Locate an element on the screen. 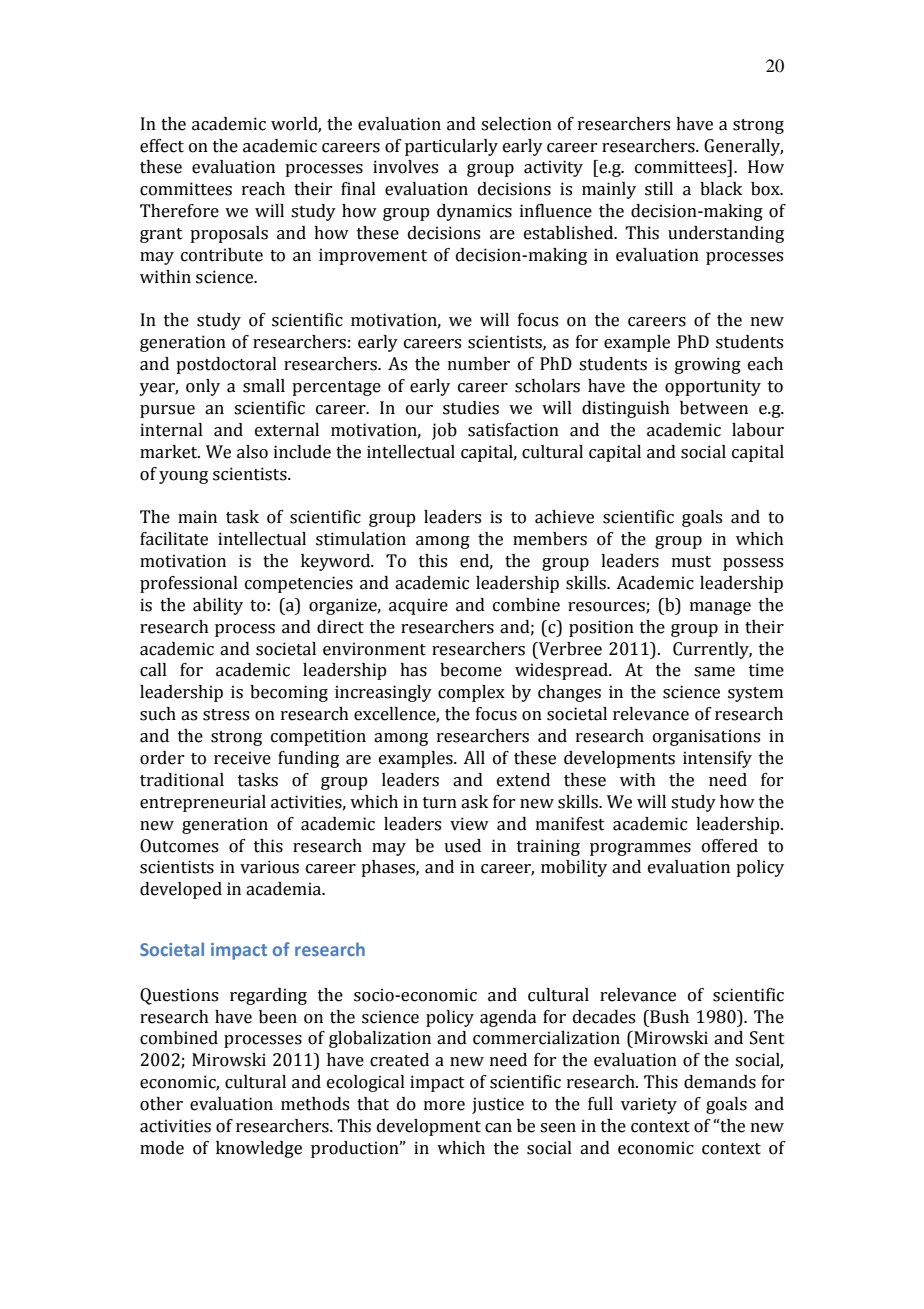 The width and height of the screenshot is (924, 1309). effect is located at coordinates (162, 146).
